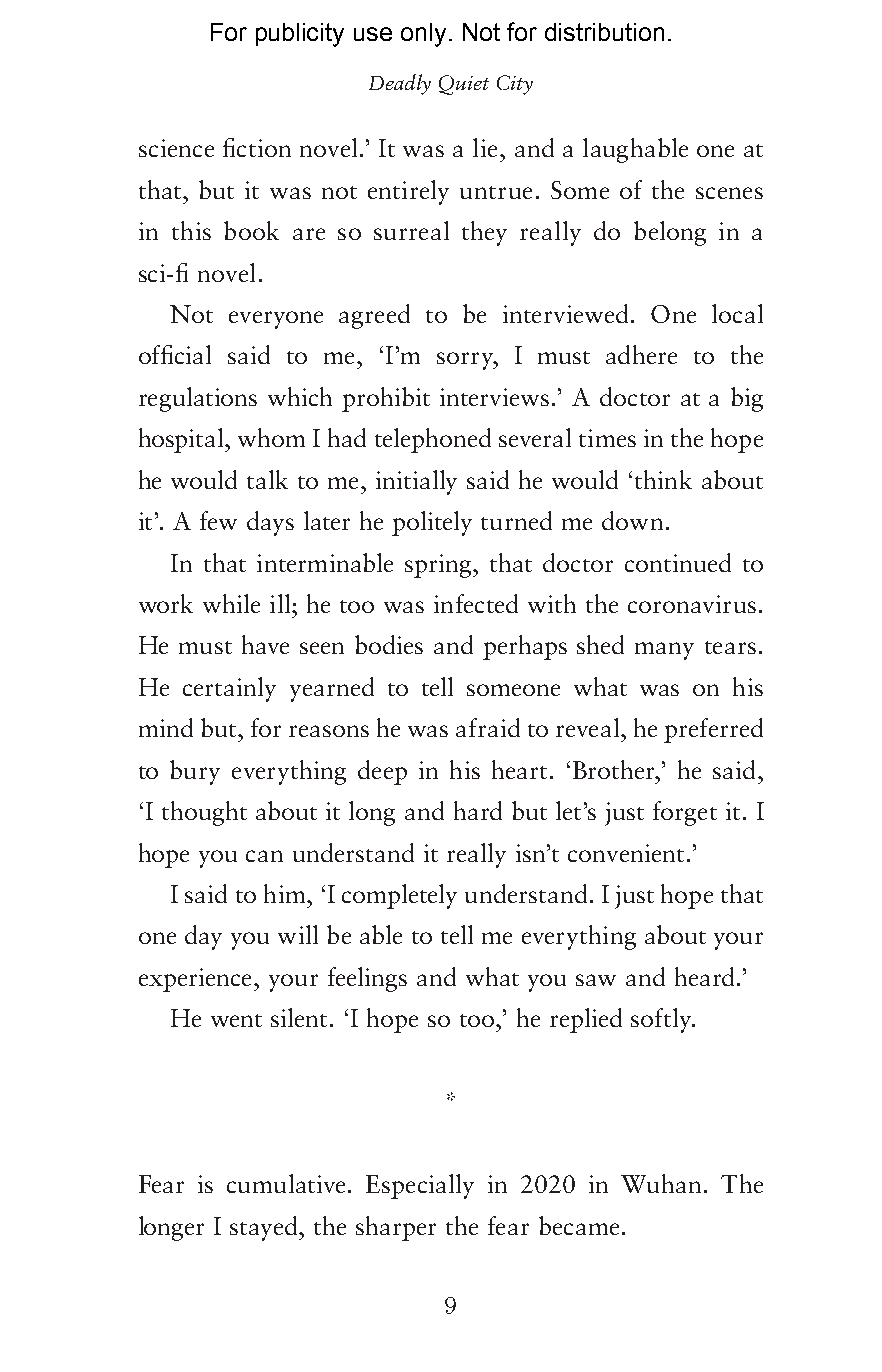  I want to click on completely, so click(399, 896).
